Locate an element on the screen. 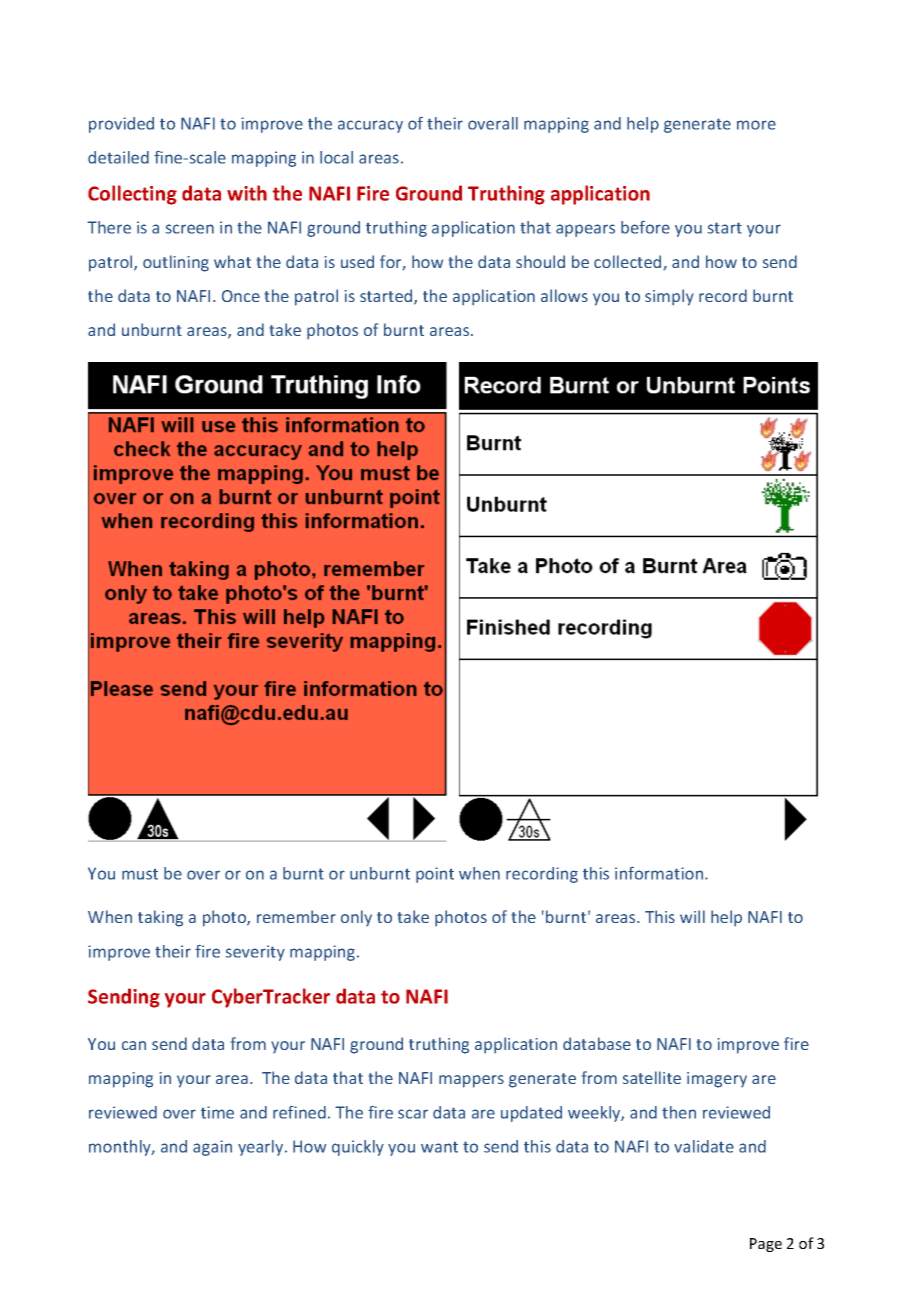  Once is located at coordinates (241, 296).
